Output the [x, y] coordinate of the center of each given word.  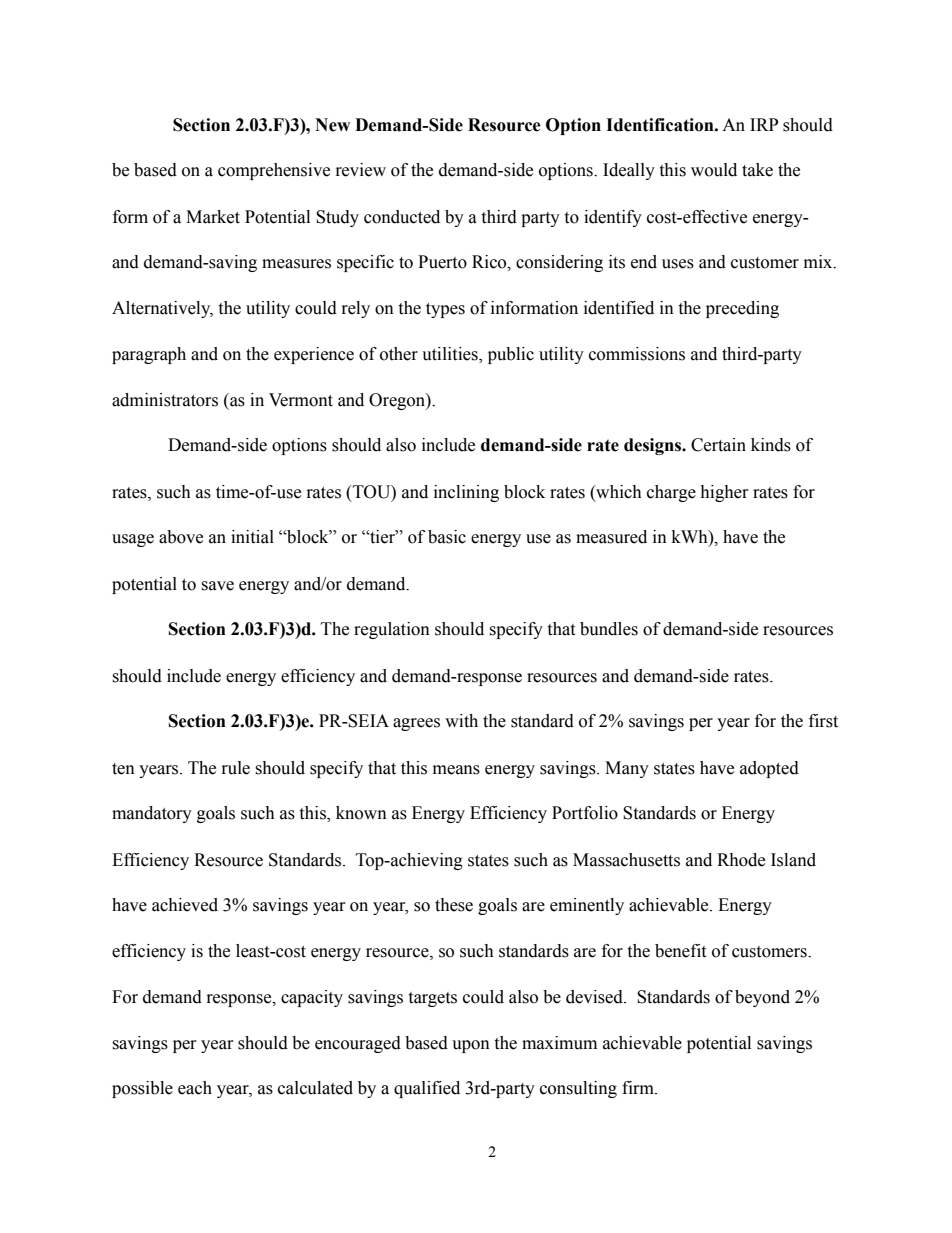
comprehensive [274, 171]
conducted [402, 217]
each [195, 1088]
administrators [165, 400]
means [456, 770]
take [757, 170]
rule [236, 768]
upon [471, 1046]
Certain [718, 445]
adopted [769, 769]
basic [447, 537]
